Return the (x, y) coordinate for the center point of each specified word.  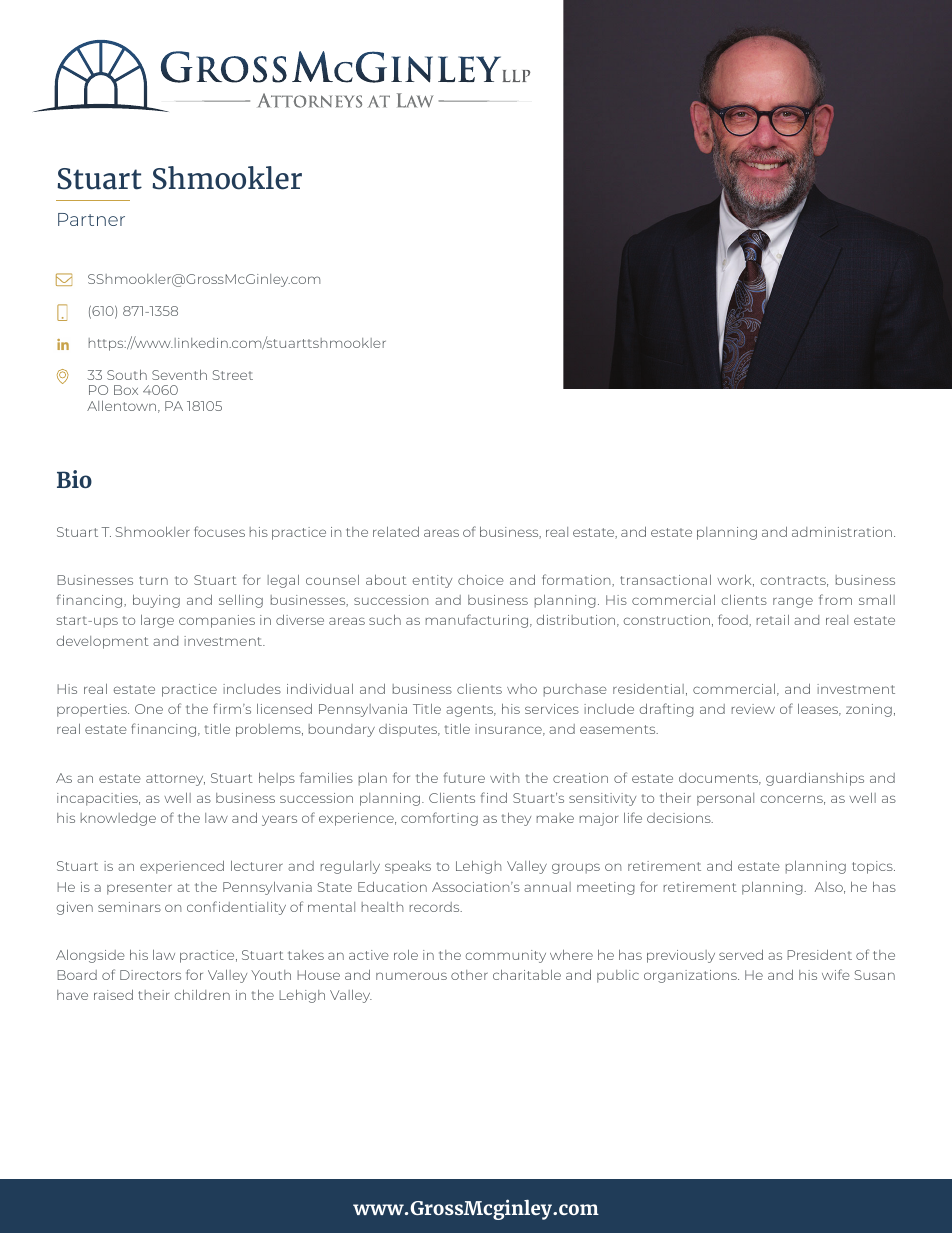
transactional (665, 579)
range (793, 602)
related (396, 531)
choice (481, 579)
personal (725, 799)
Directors (150, 975)
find (494, 797)
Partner (91, 219)
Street (232, 375)
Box (126, 390)
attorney (175, 780)
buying (156, 601)
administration (842, 532)
